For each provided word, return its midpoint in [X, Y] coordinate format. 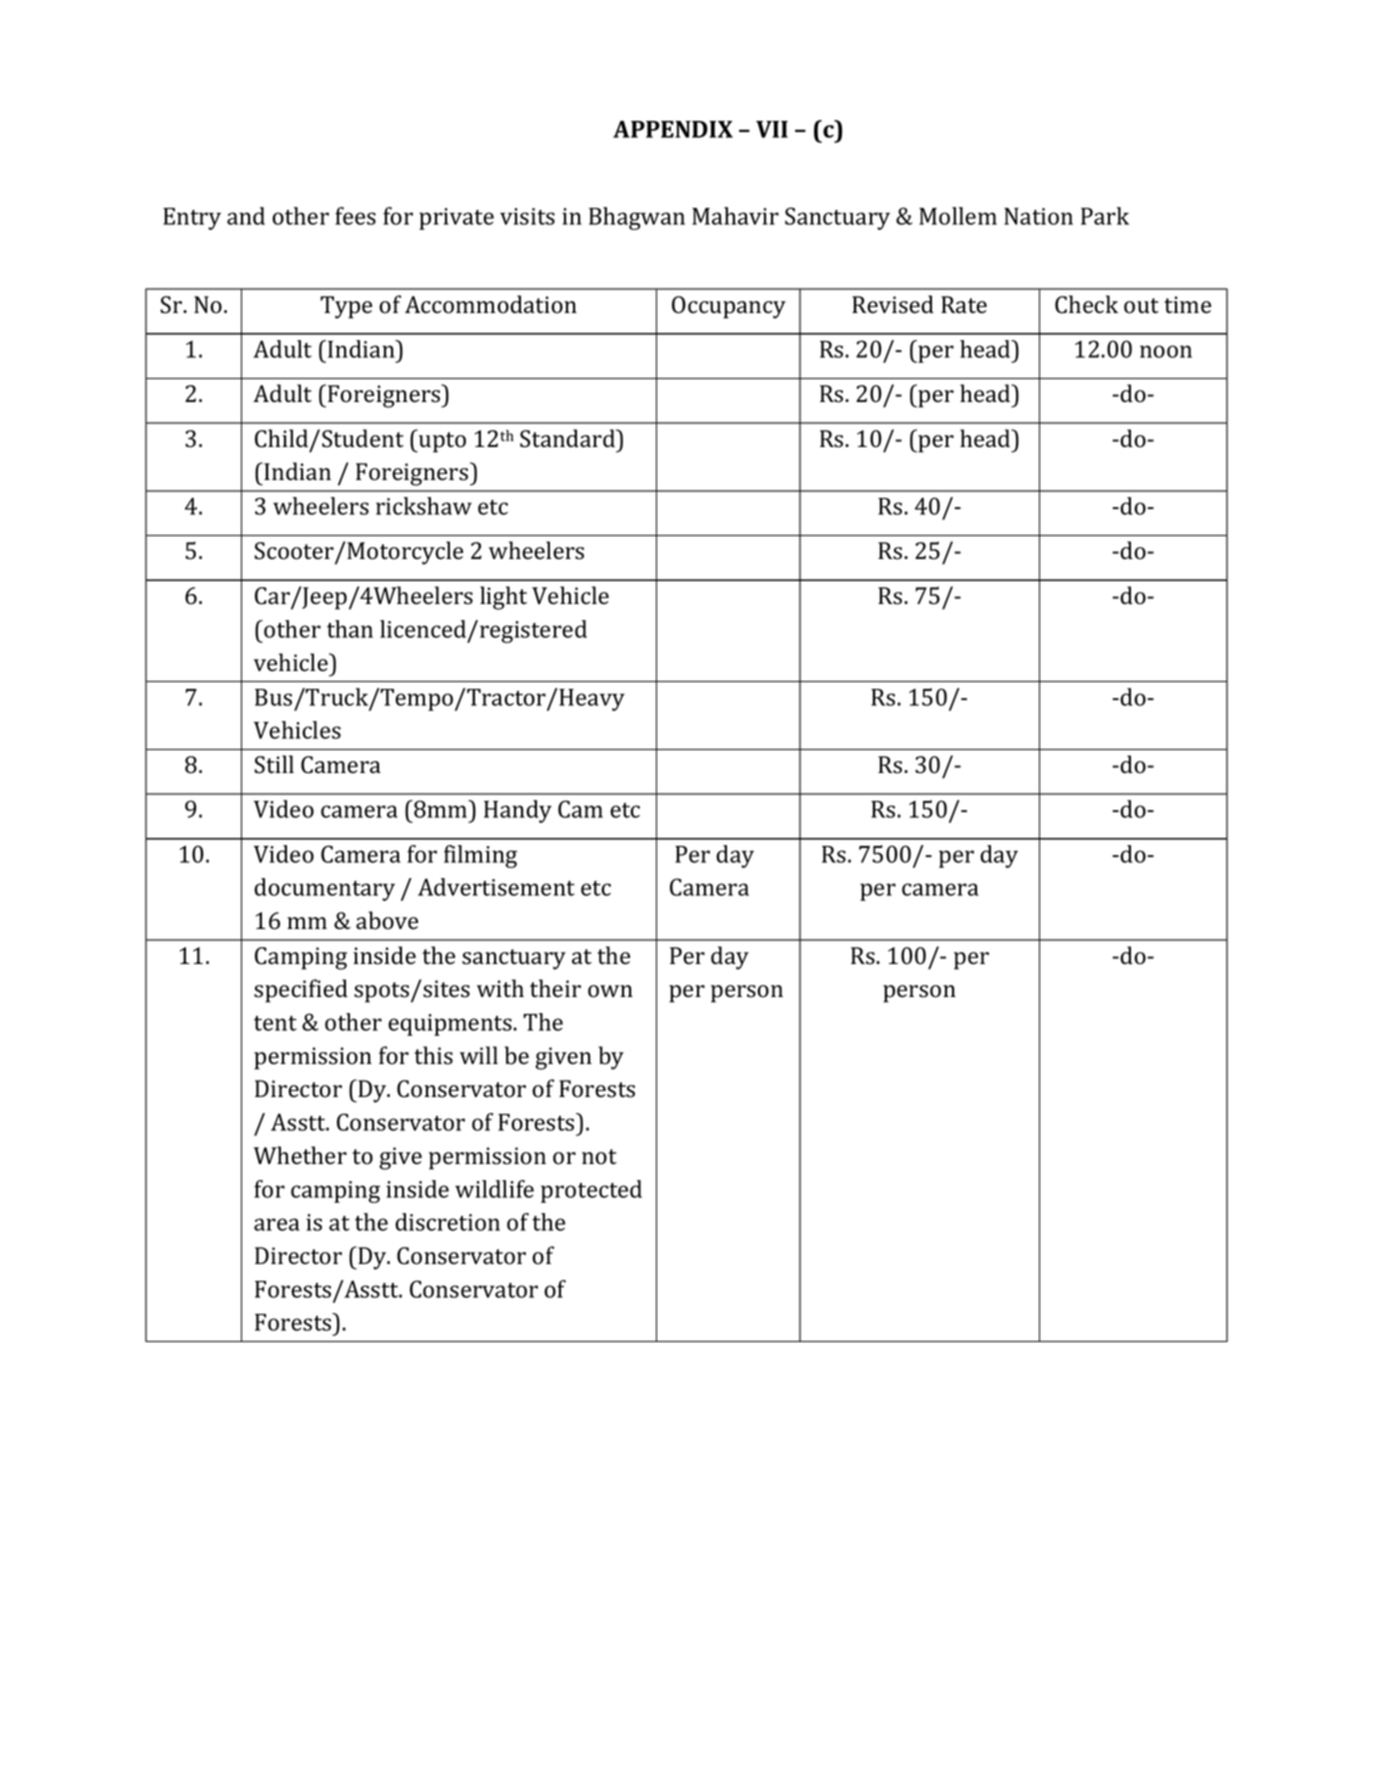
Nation [1038, 216]
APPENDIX [673, 129]
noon [1166, 351]
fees [355, 216]
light [503, 598]
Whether [300, 1155]
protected [591, 1191]
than [350, 629]
